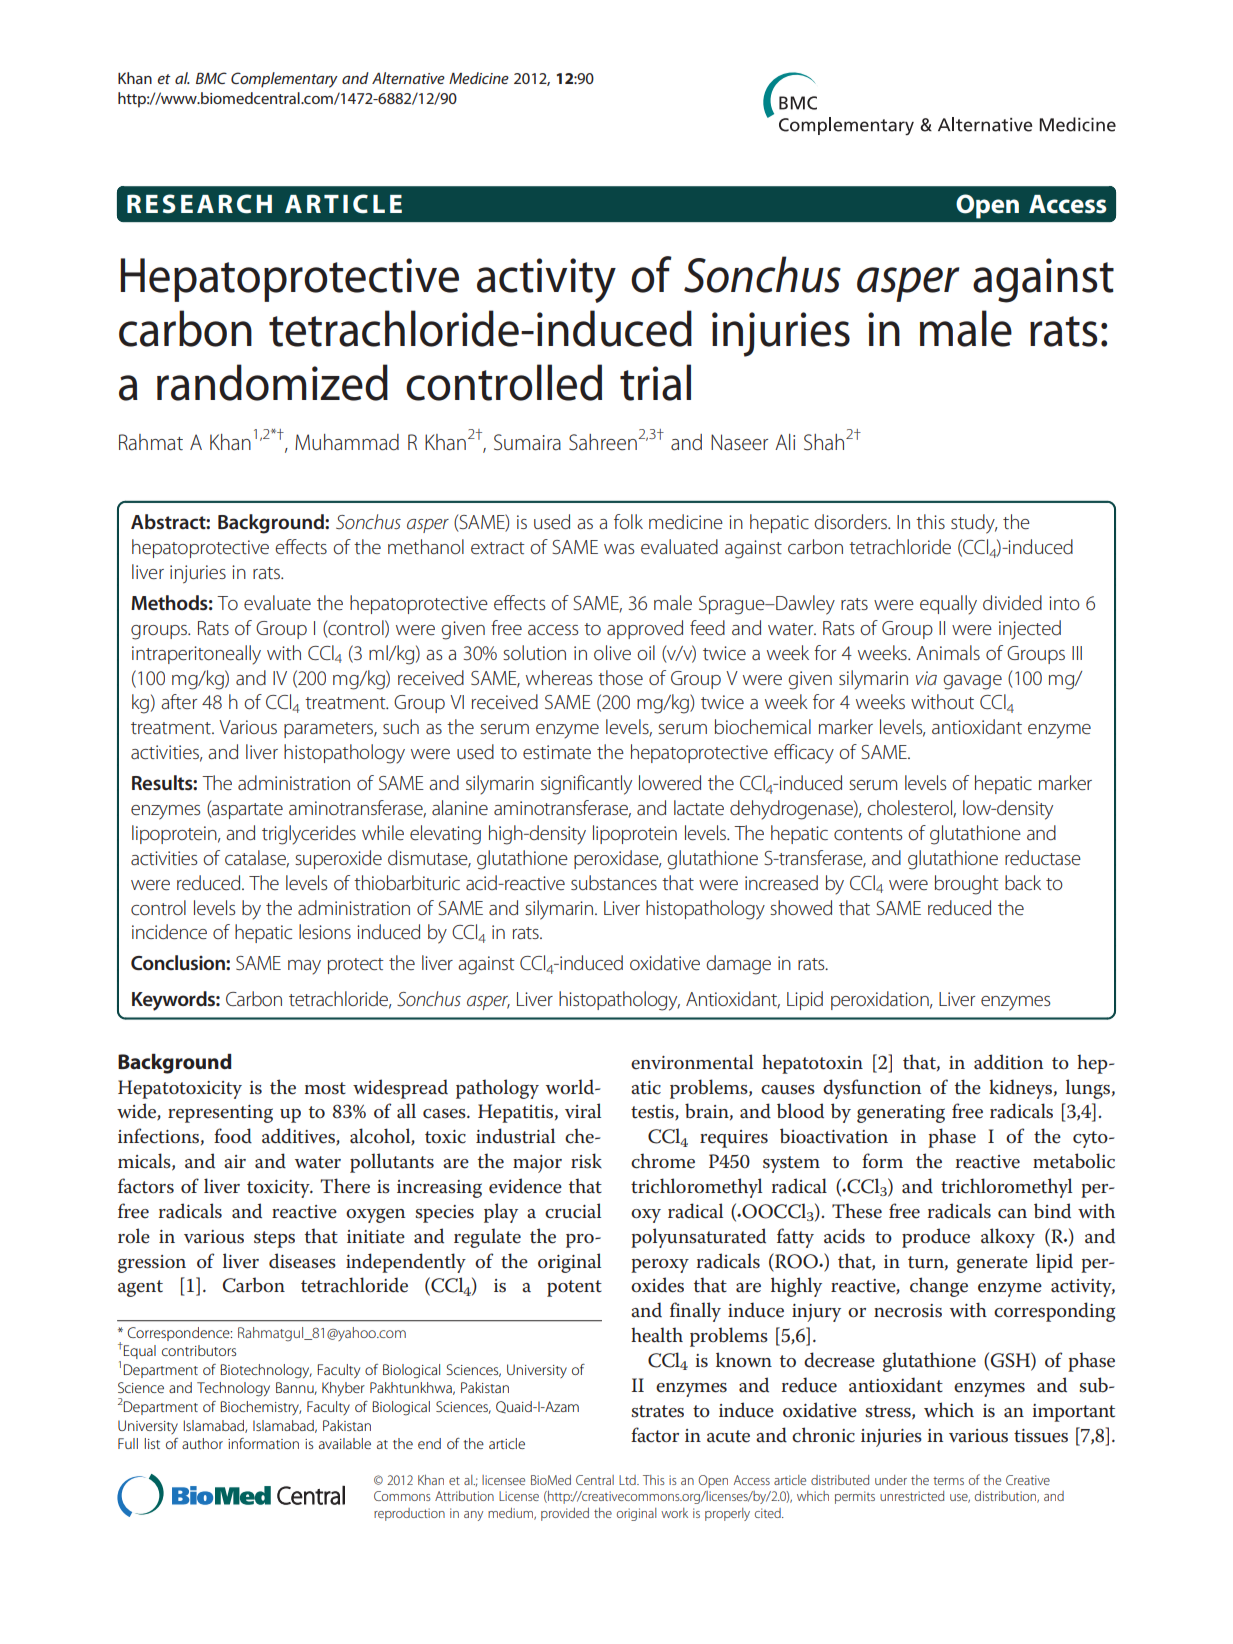  I want to click on addition, so click(1008, 1062).
